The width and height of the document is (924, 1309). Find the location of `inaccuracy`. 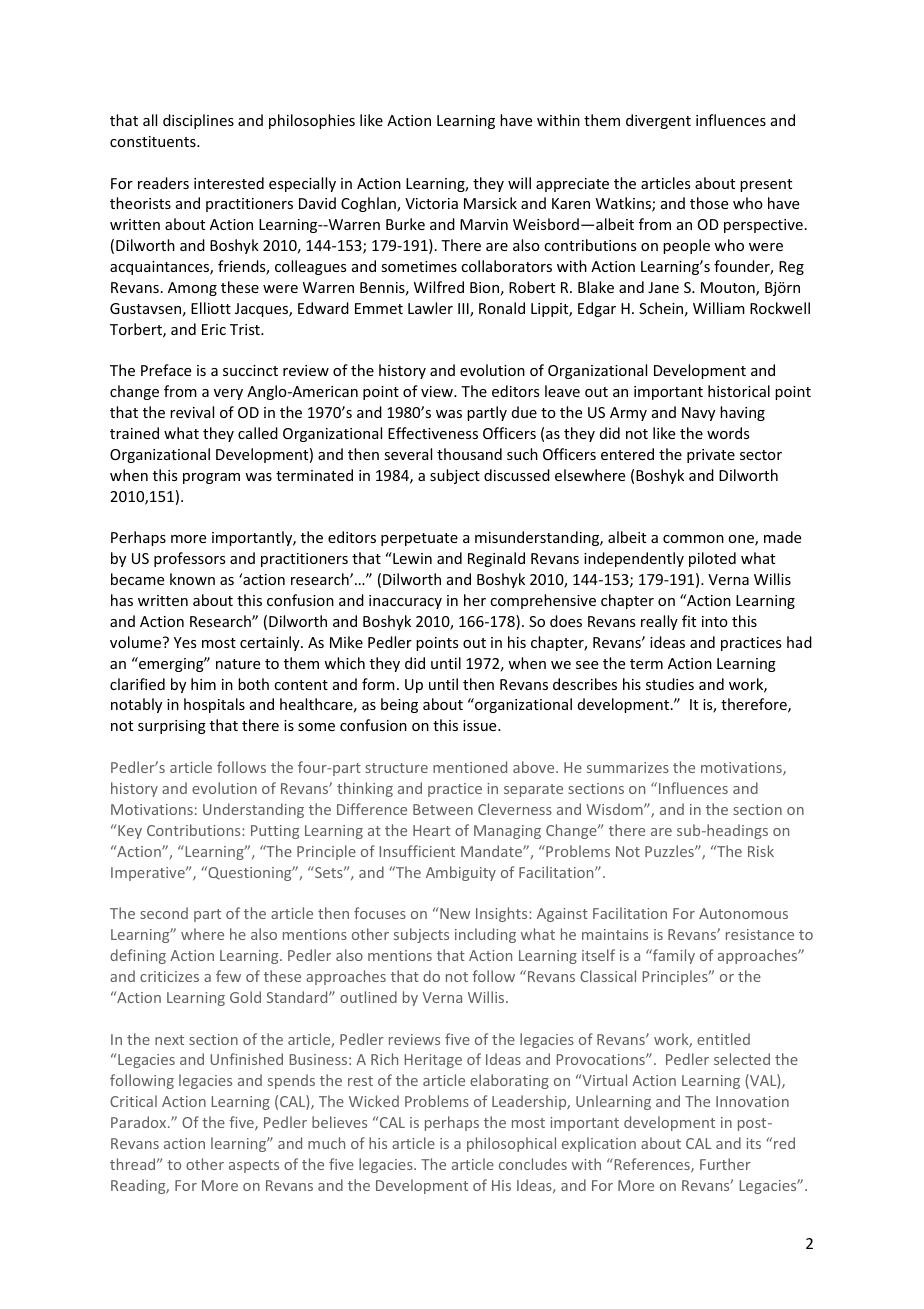

inaccuracy is located at coordinates (405, 602).
